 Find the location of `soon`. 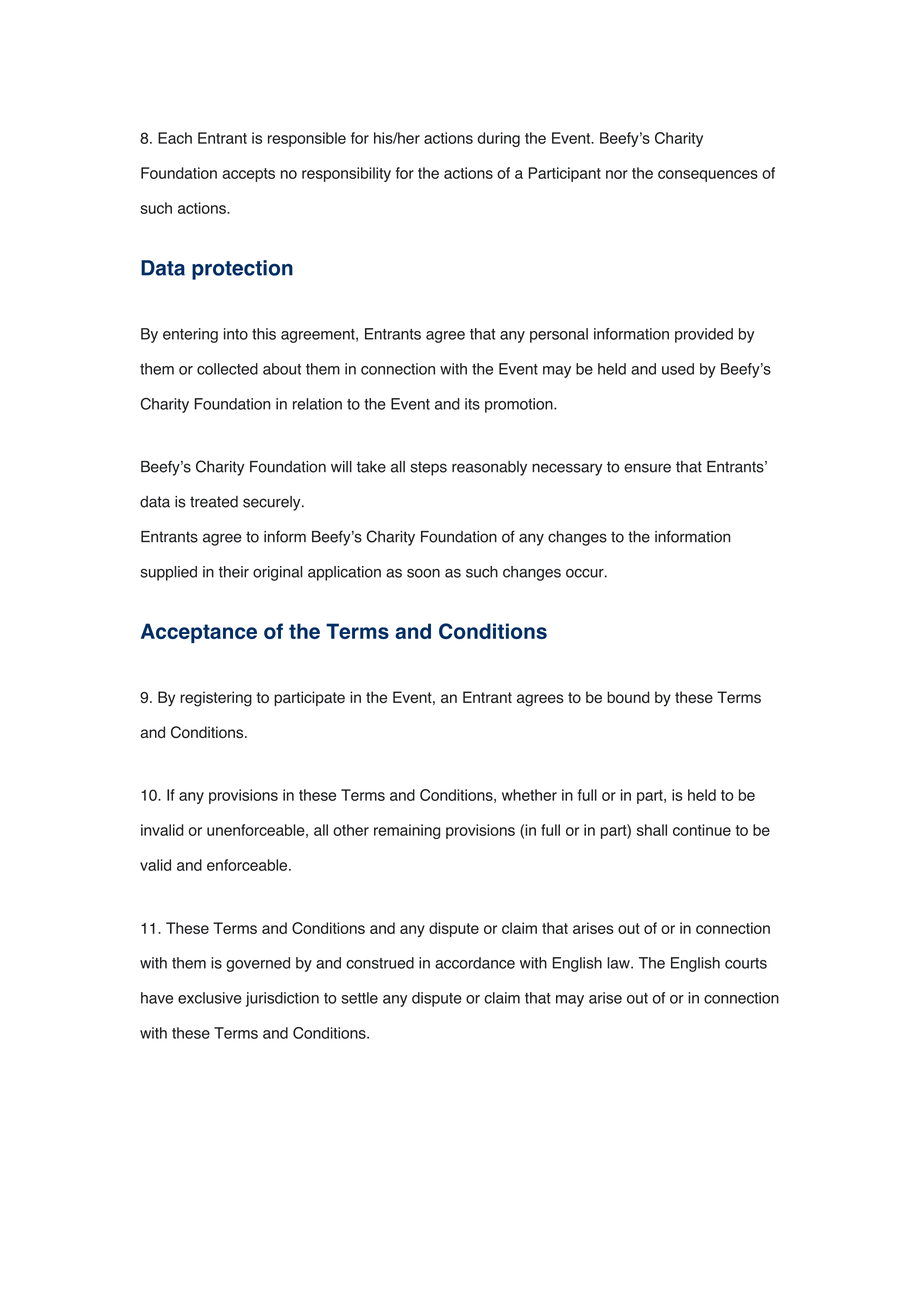

soon is located at coordinates (423, 573).
